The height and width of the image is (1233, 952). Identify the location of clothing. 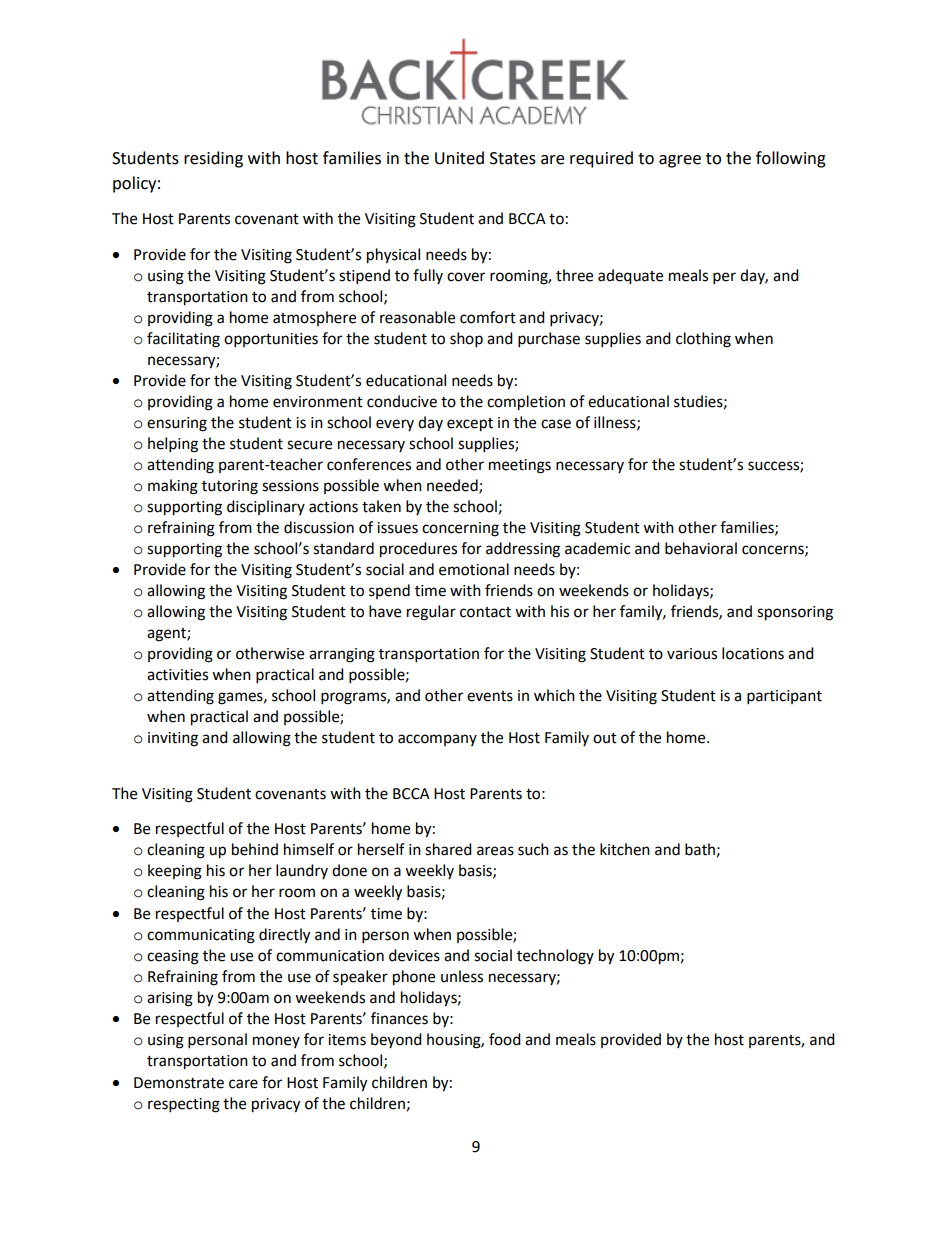
(703, 340).
